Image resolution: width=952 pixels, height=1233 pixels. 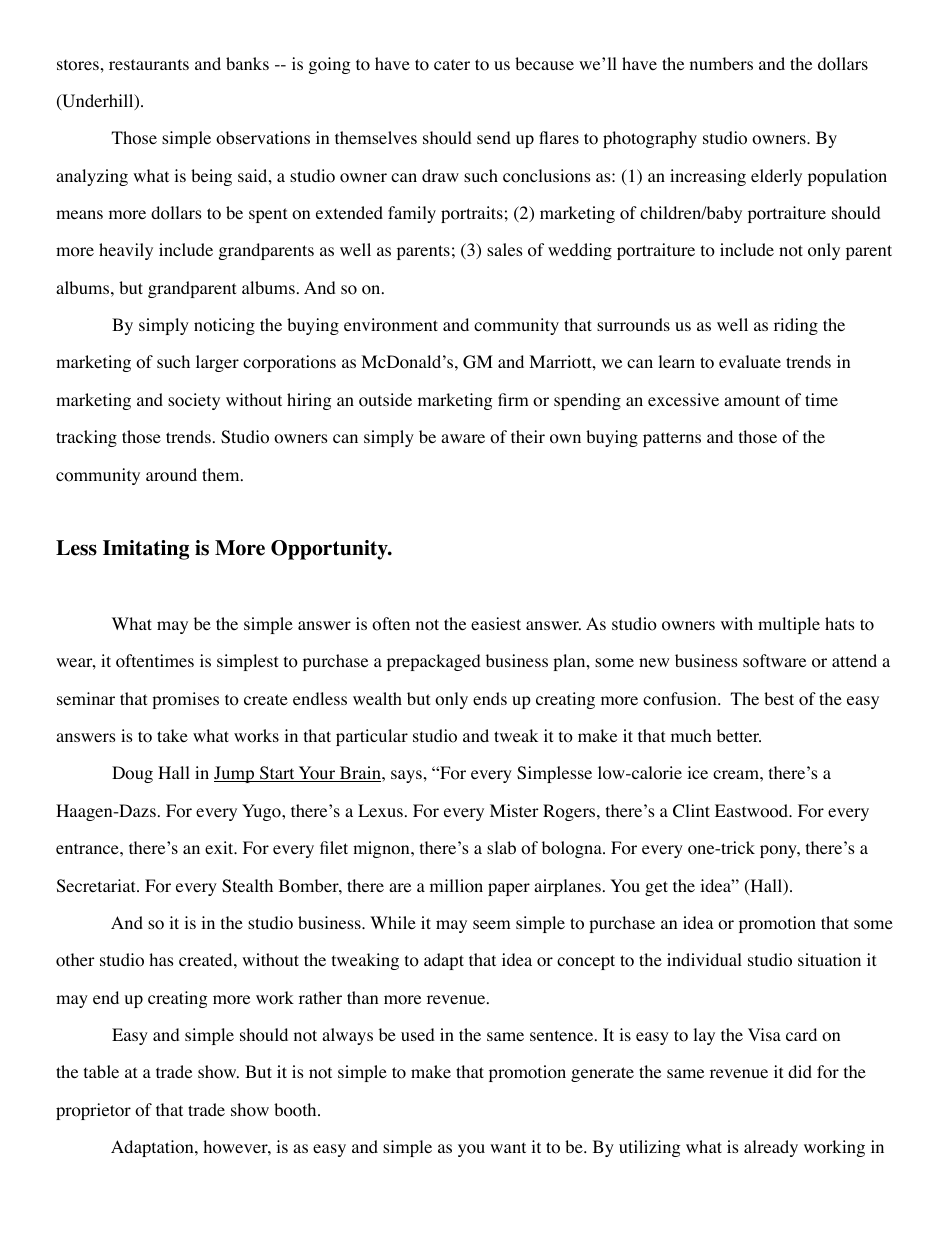 I want to click on easiest, so click(x=496, y=623).
